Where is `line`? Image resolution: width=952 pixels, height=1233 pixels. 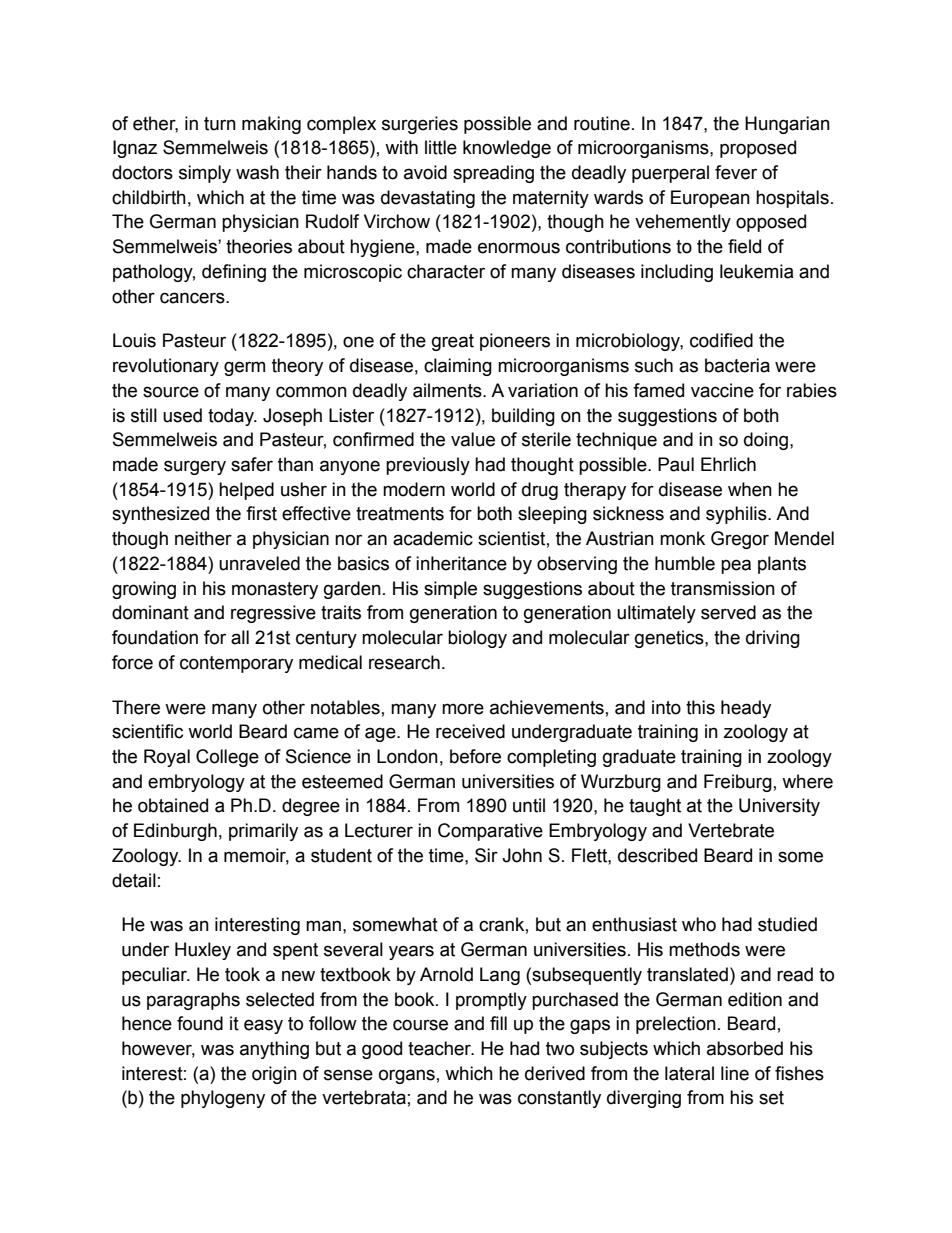
line is located at coordinates (735, 1073).
